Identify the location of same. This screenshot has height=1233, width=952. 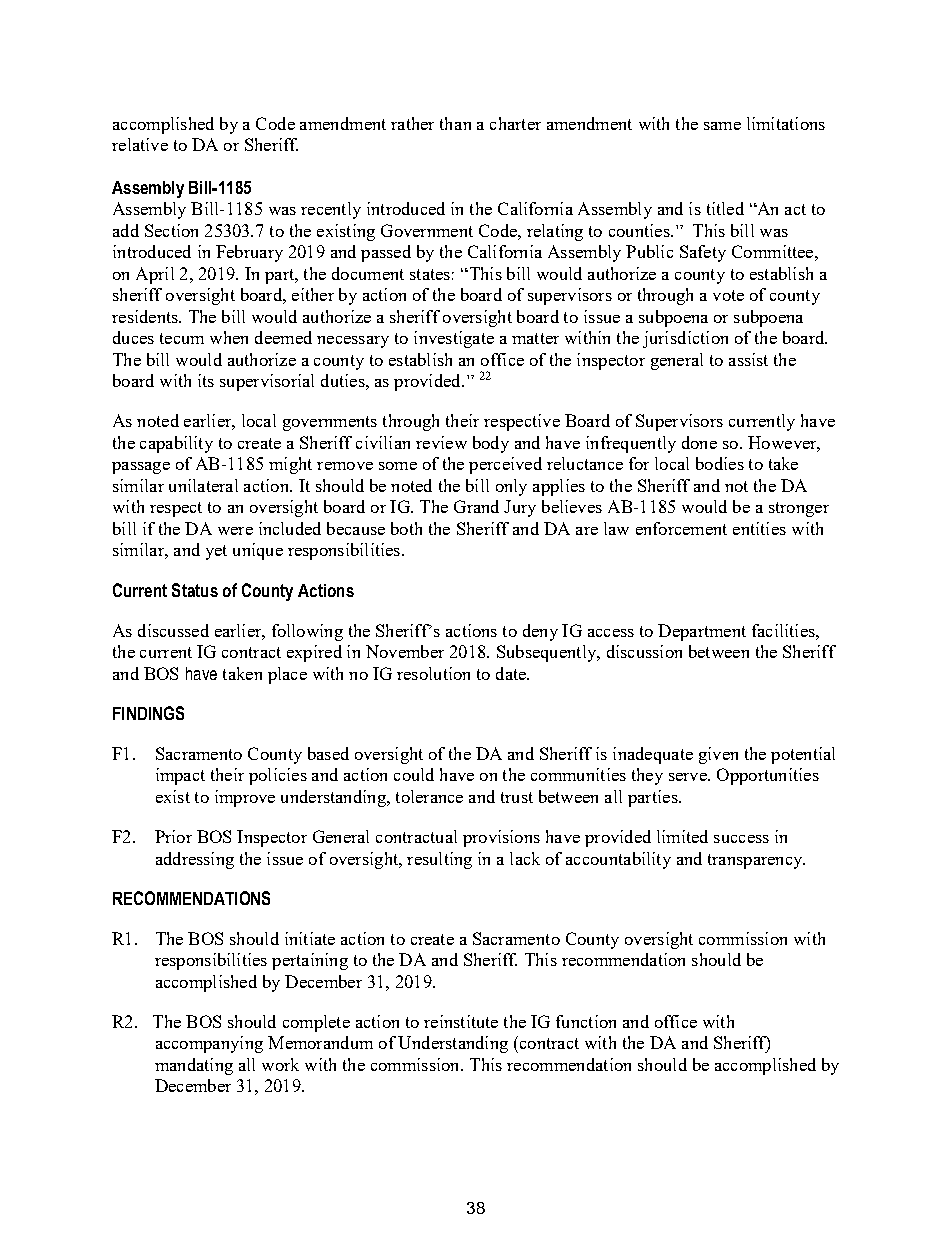
(722, 126).
